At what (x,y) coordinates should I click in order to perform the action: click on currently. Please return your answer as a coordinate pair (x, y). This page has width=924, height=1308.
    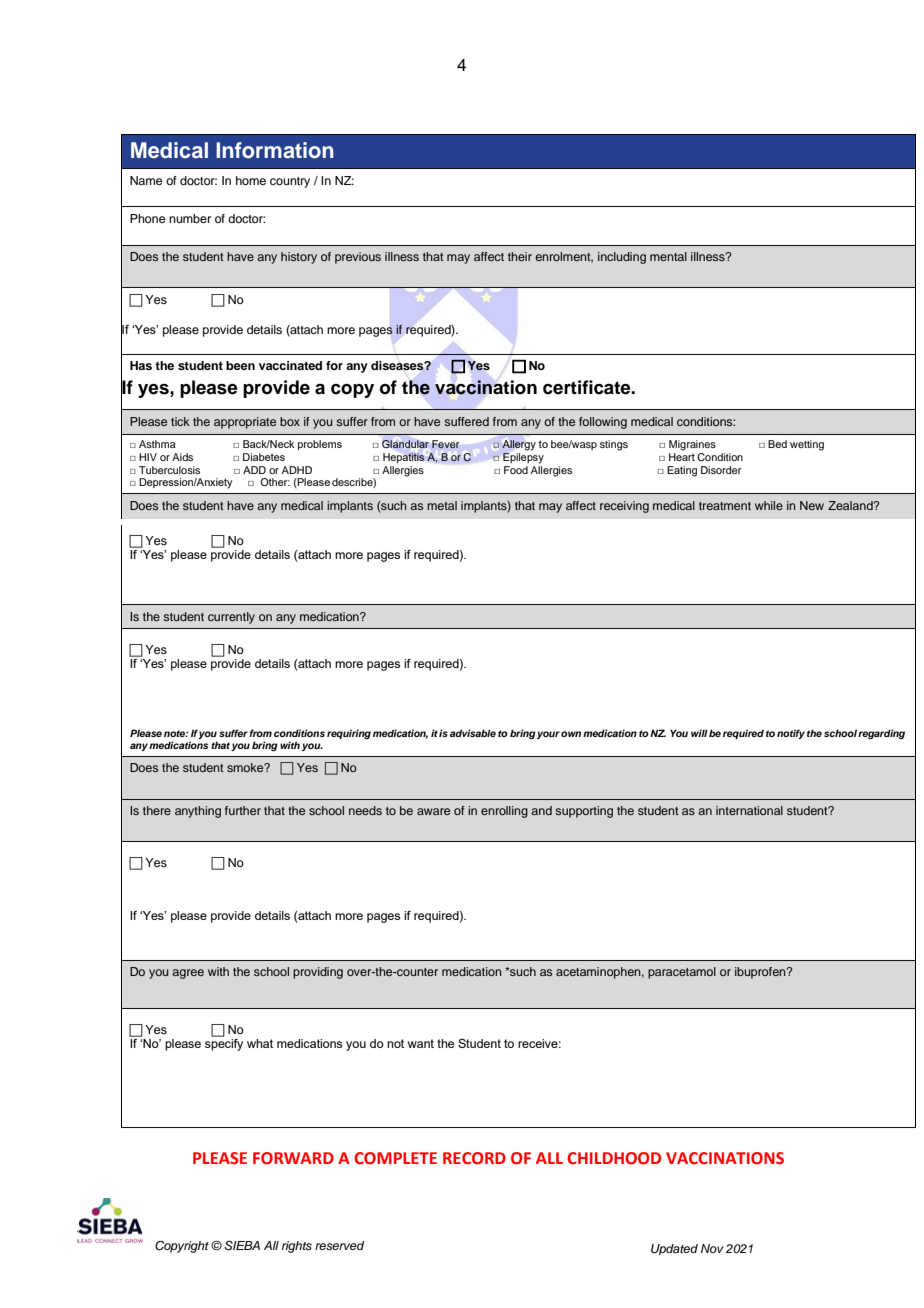
    Looking at the image, I should click on (231, 618).
